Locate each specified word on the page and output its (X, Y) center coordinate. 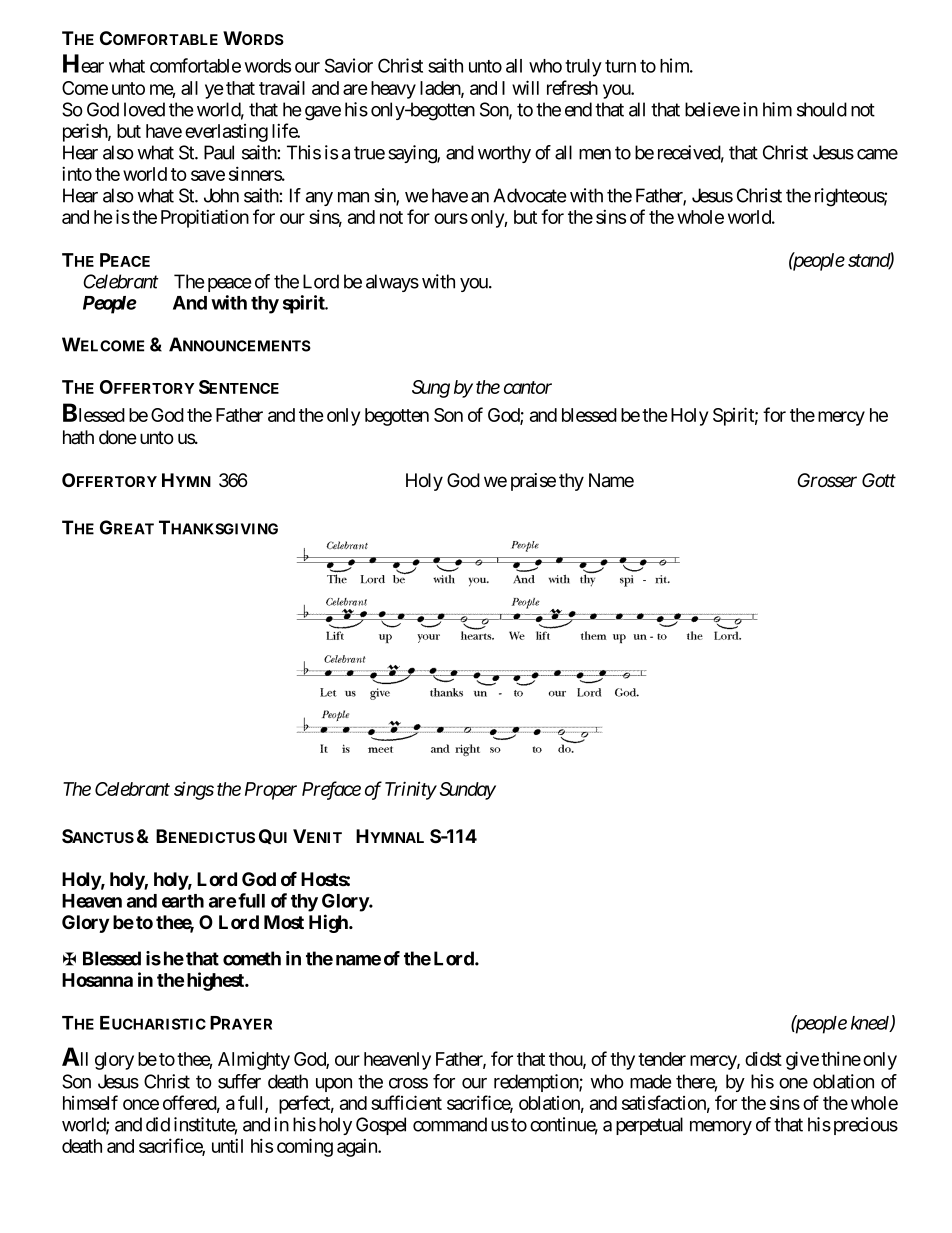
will (525, 87)
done (118, 437)
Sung (431, 389)
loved (144, 109)
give (802, 1060)
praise (533, 482)
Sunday (468, 791)
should (822, 109)
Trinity (411, 790)
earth (183, 901)
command (450, 1124)
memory (721, 1128)
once (141, 1104)
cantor (528, 387)
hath (78, 437)
